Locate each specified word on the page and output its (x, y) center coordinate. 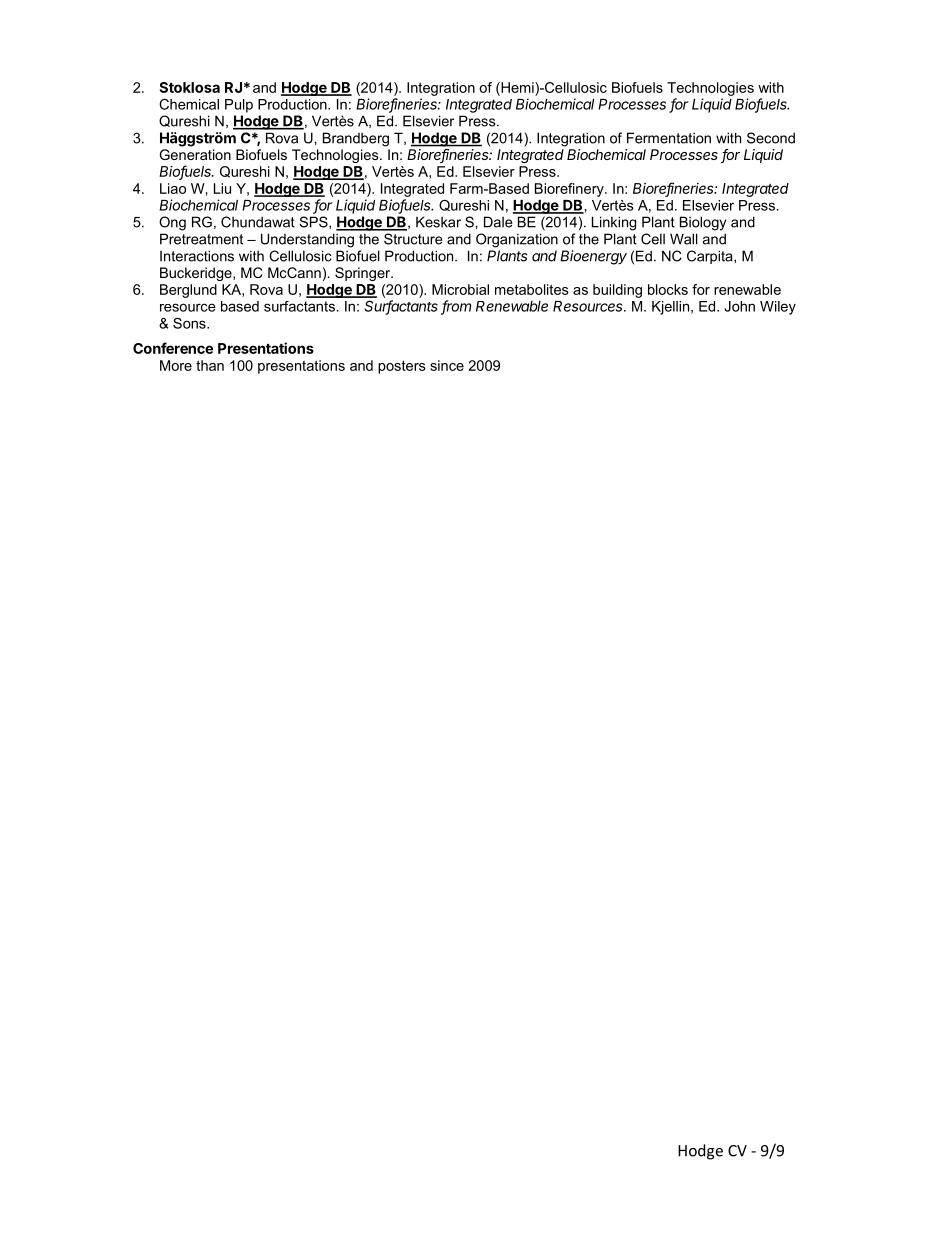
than (210, 365)
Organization (517, 240)
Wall (684, 239)
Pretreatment (201, 239)
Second (771, 138)
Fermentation (669, 138)
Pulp (239, 106)
